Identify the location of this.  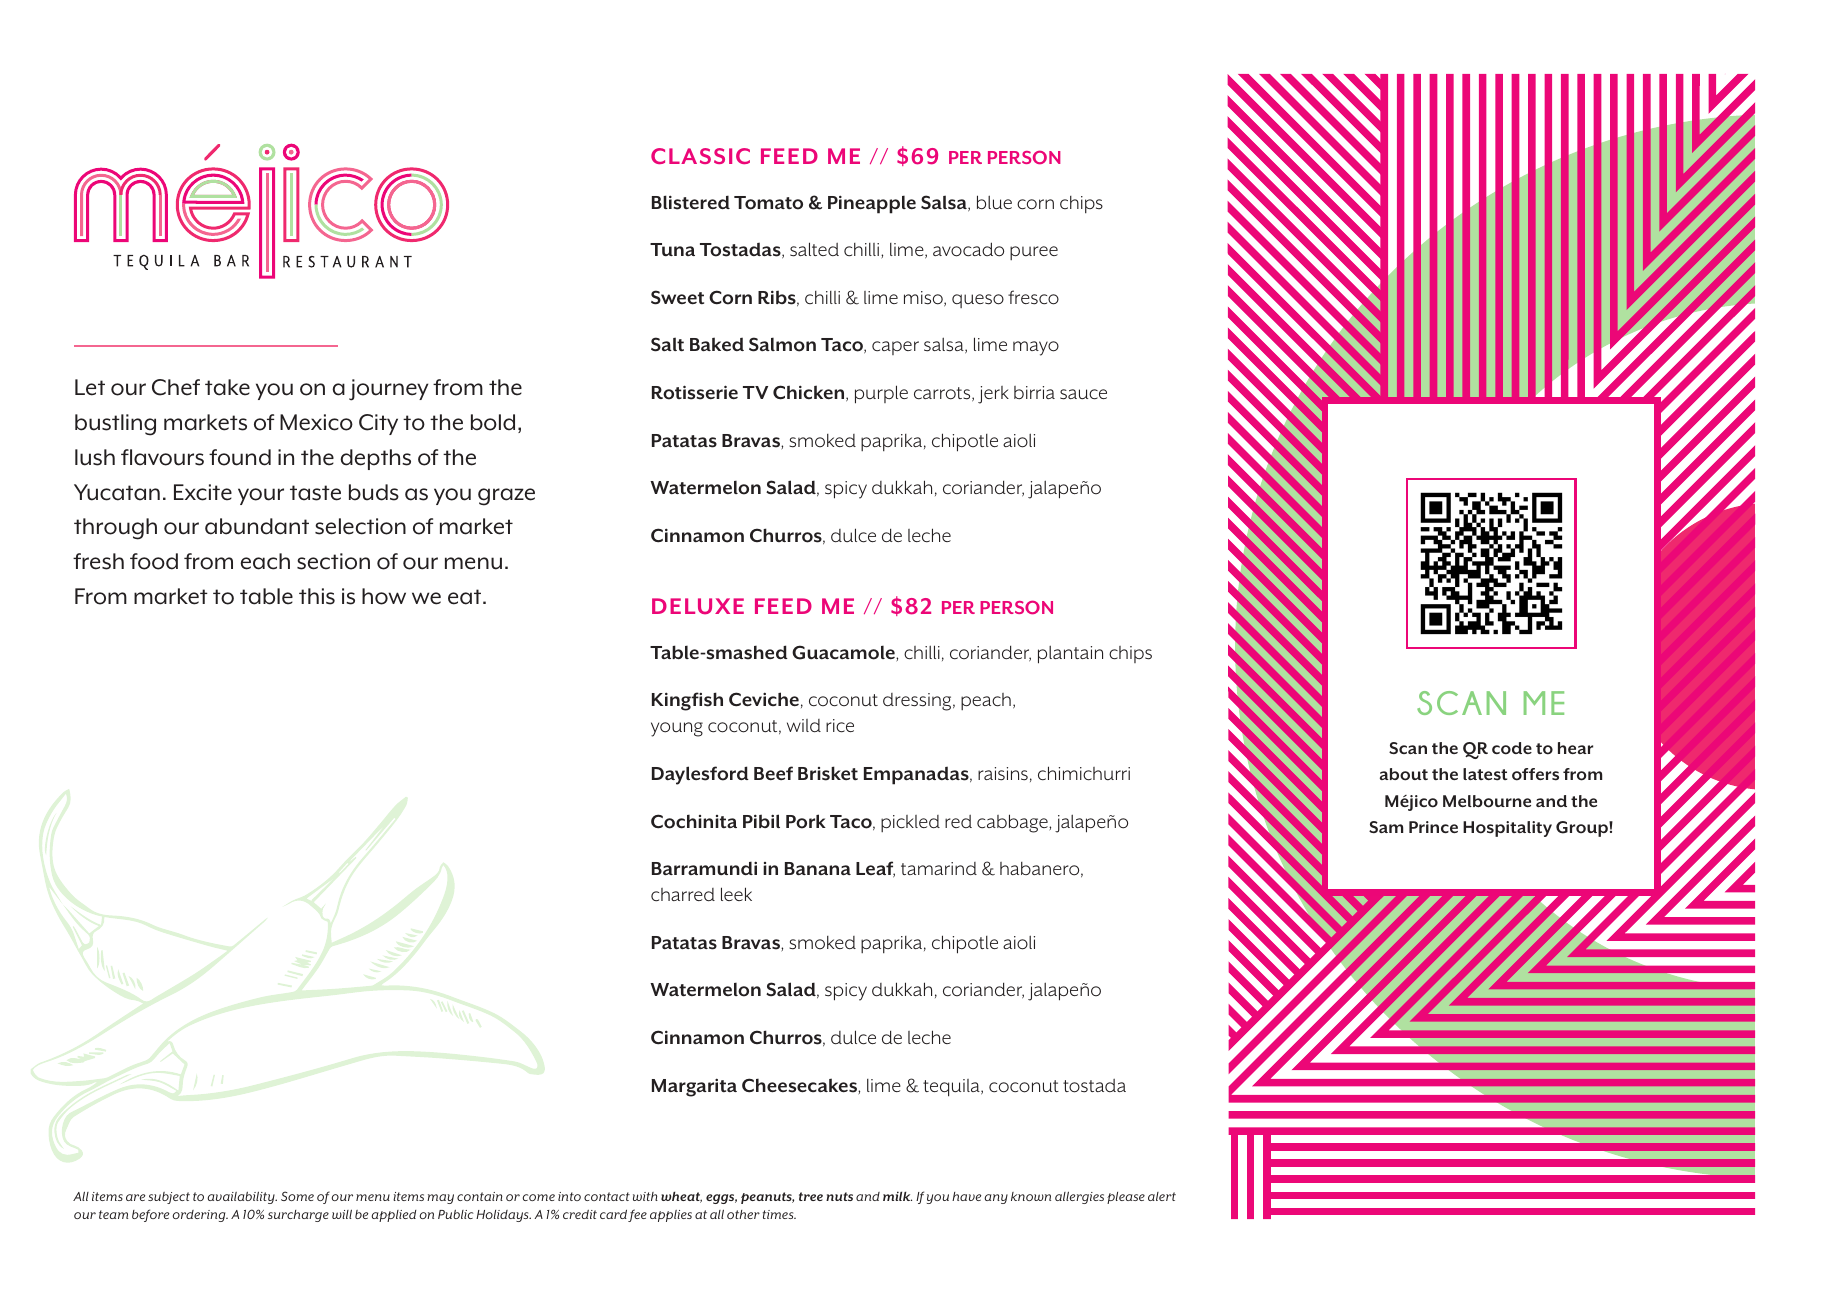
(317, 596).
